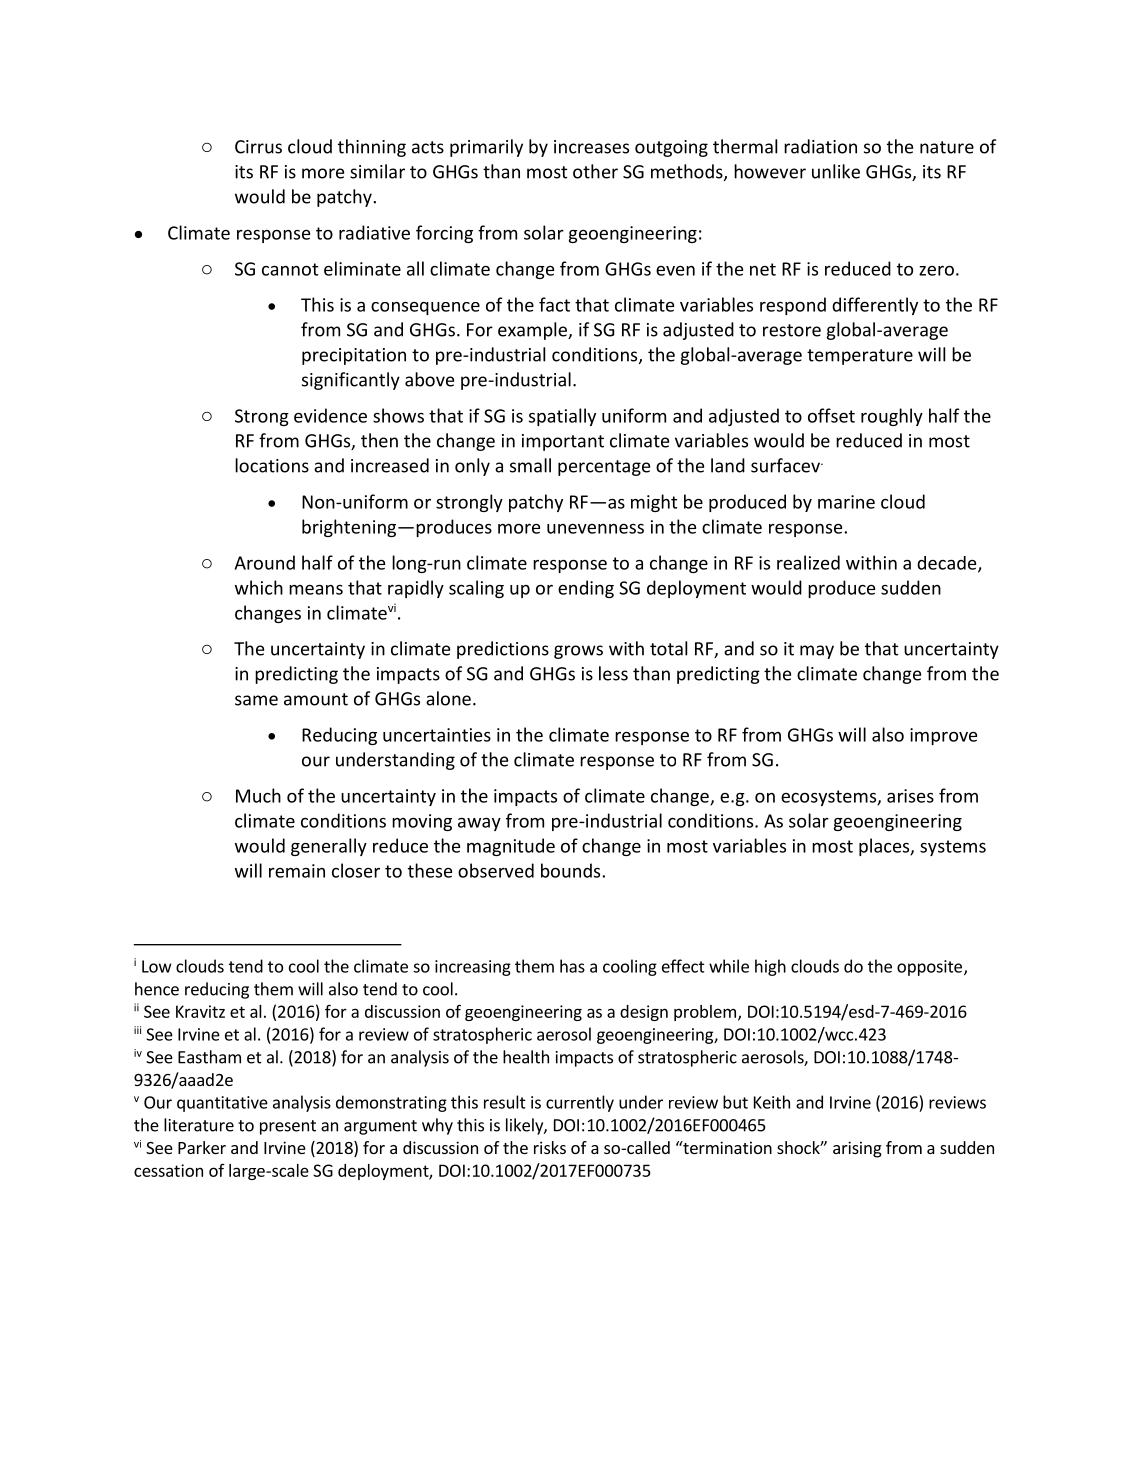 This screenshot has width=1137, height=1471. What do you see at coordinates (836, 171) in the screenshot?
I see `unlike` at bounding box center [836, 171].
